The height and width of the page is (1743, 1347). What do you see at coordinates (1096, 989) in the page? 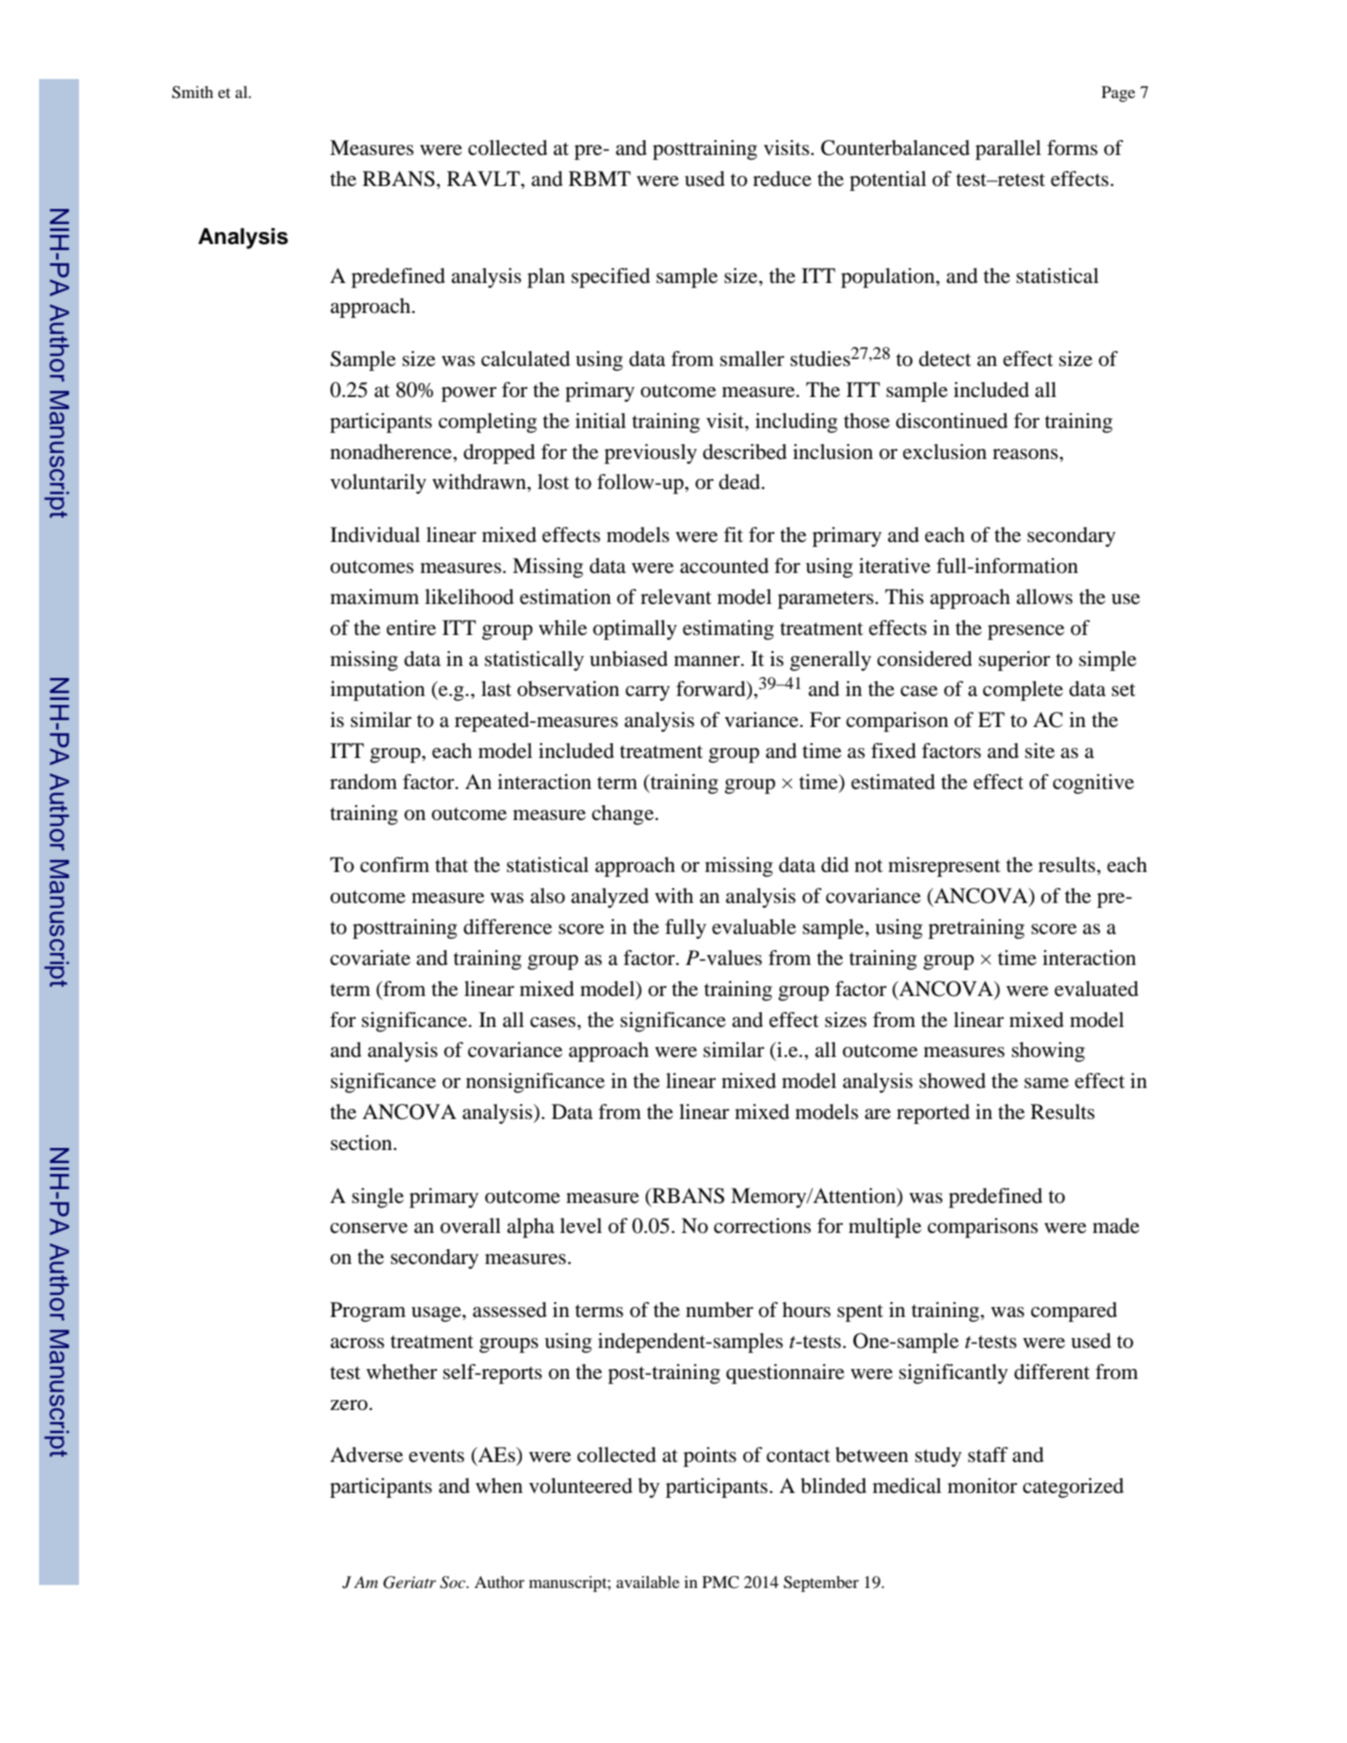
I see `evaluated` at bounding box center [1096, 989].
